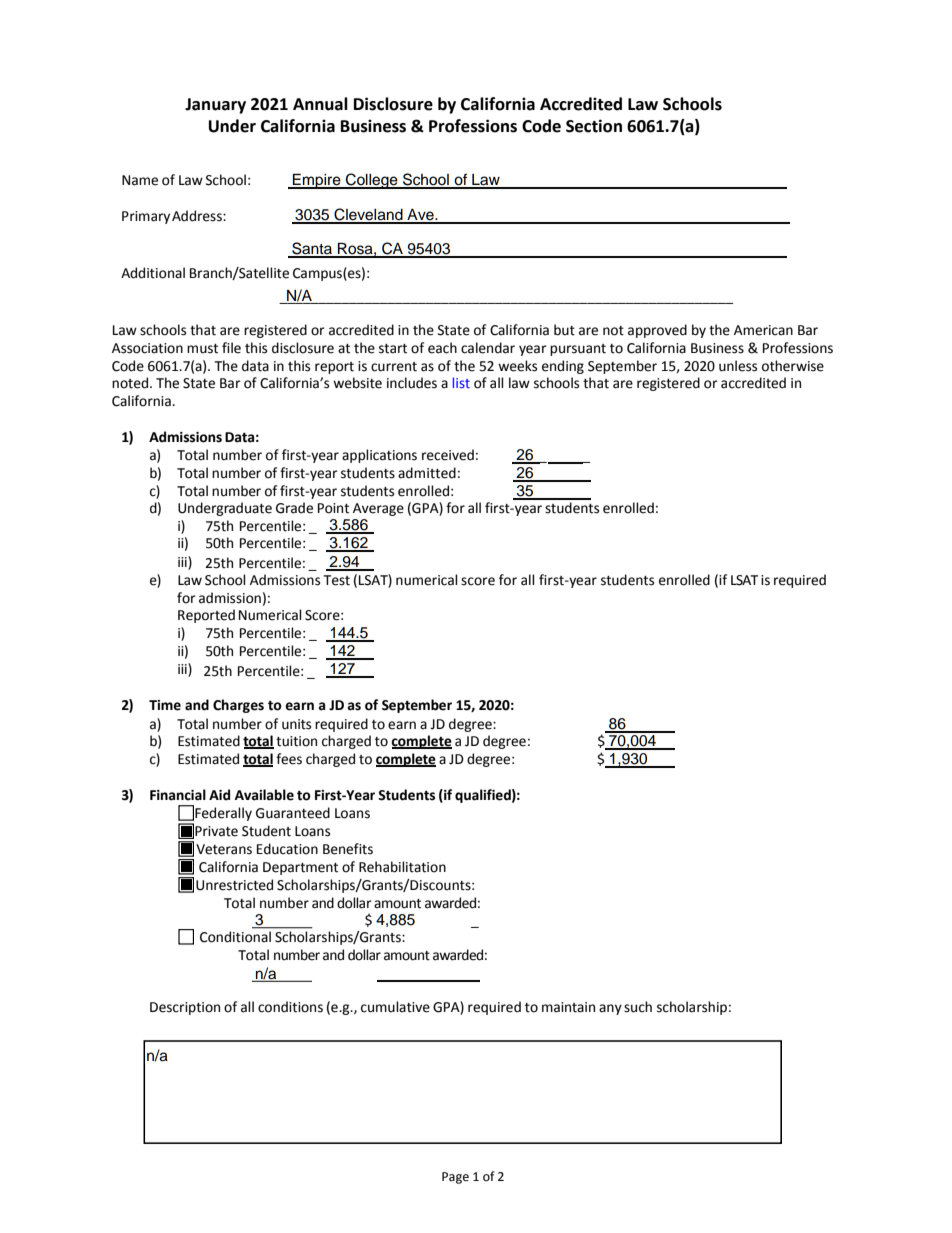  Describe the element at coordinates (594, 126) in the screenshot. I see `Section` at that location.
